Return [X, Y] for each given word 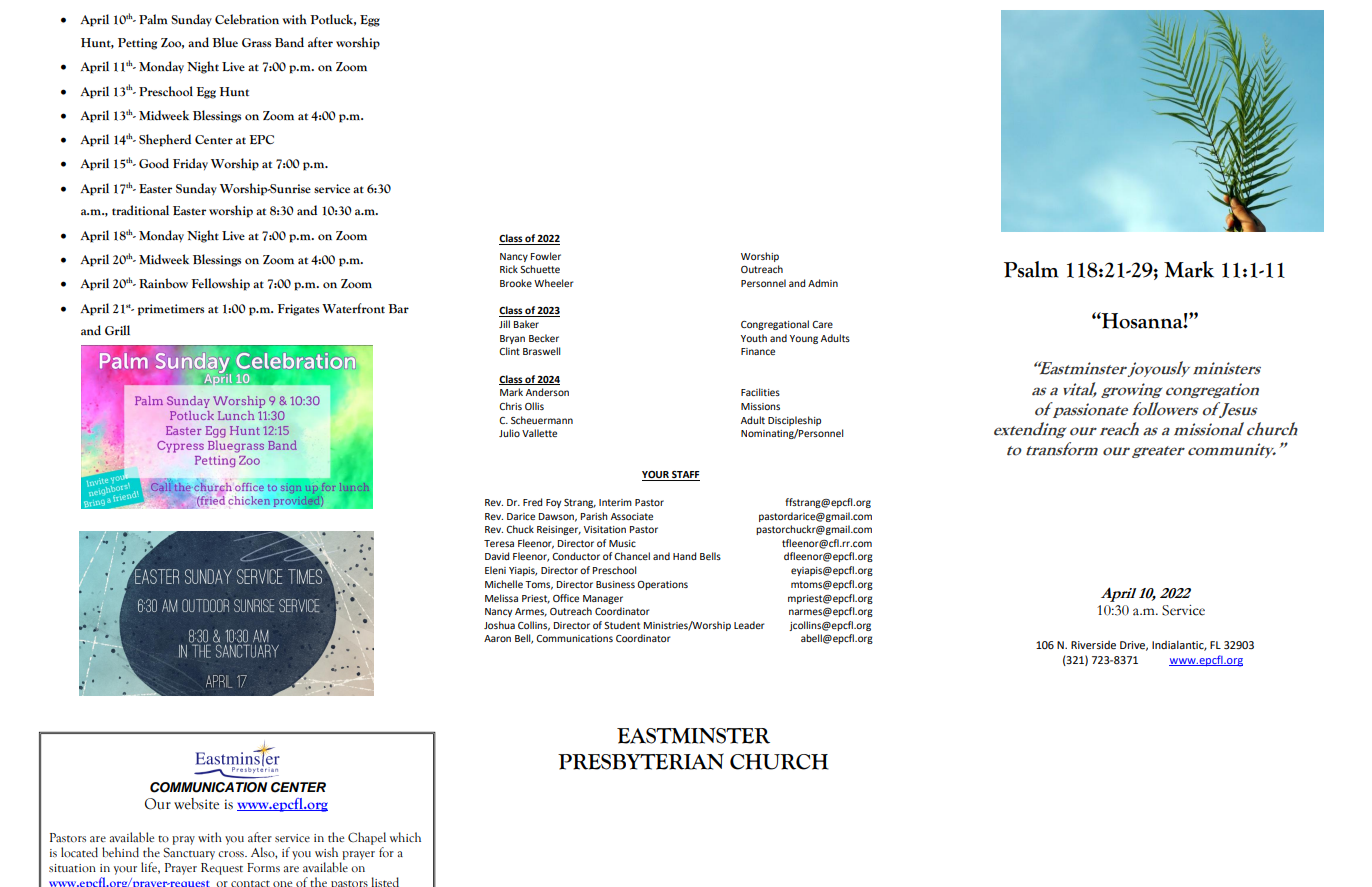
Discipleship [794, 421]
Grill [117, 330]
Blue [225, 42]
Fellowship [220, 284]
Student [622, 625]
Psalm [1031, 269]
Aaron [497, 638]
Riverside [1093, 645]
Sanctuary [189, 853]
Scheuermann [542, 420]
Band [289, 42]
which [405, 837]
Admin [823, 283]
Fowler [546, 256]
